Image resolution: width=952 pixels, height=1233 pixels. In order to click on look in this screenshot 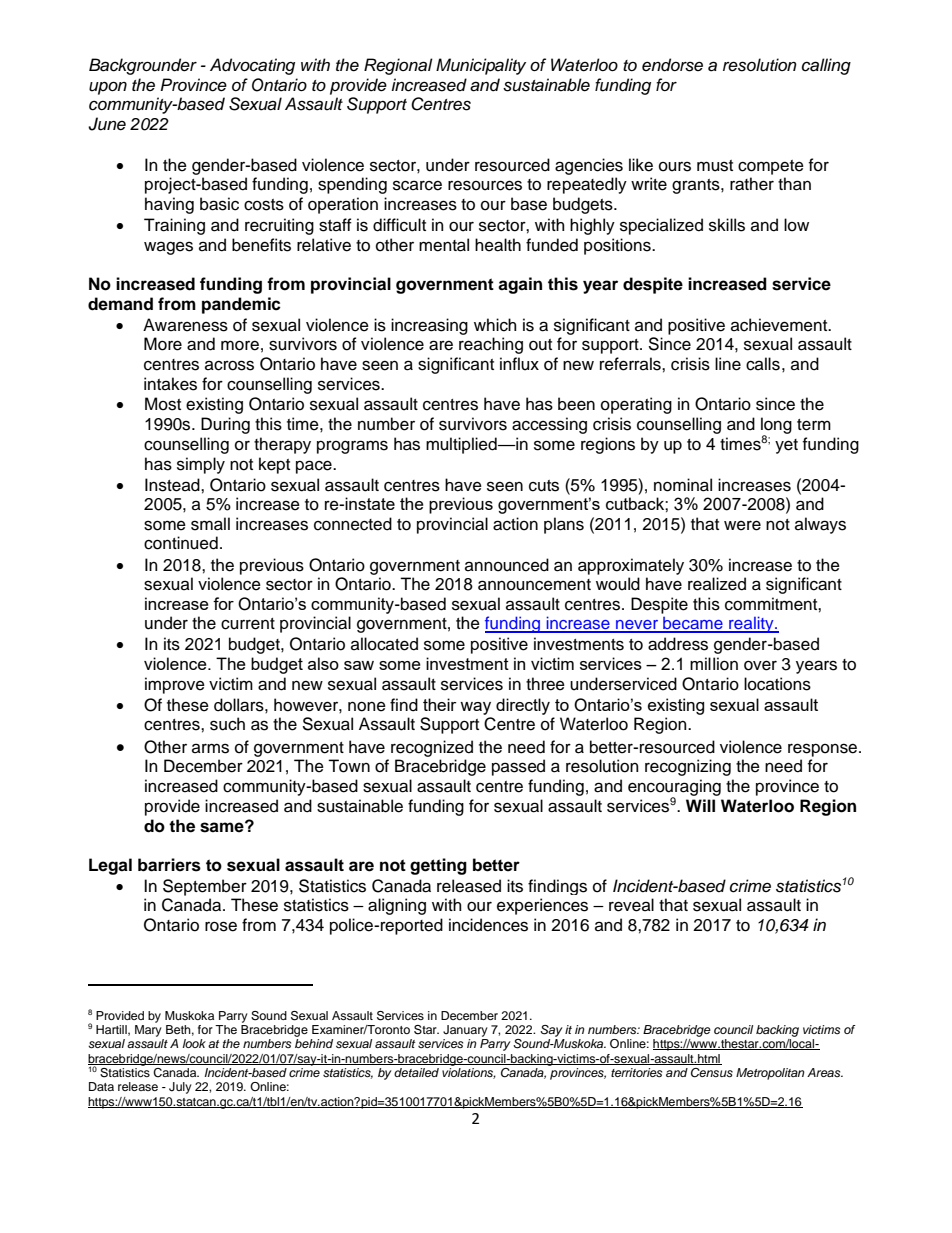, I will do `click(194, 1043)`.
